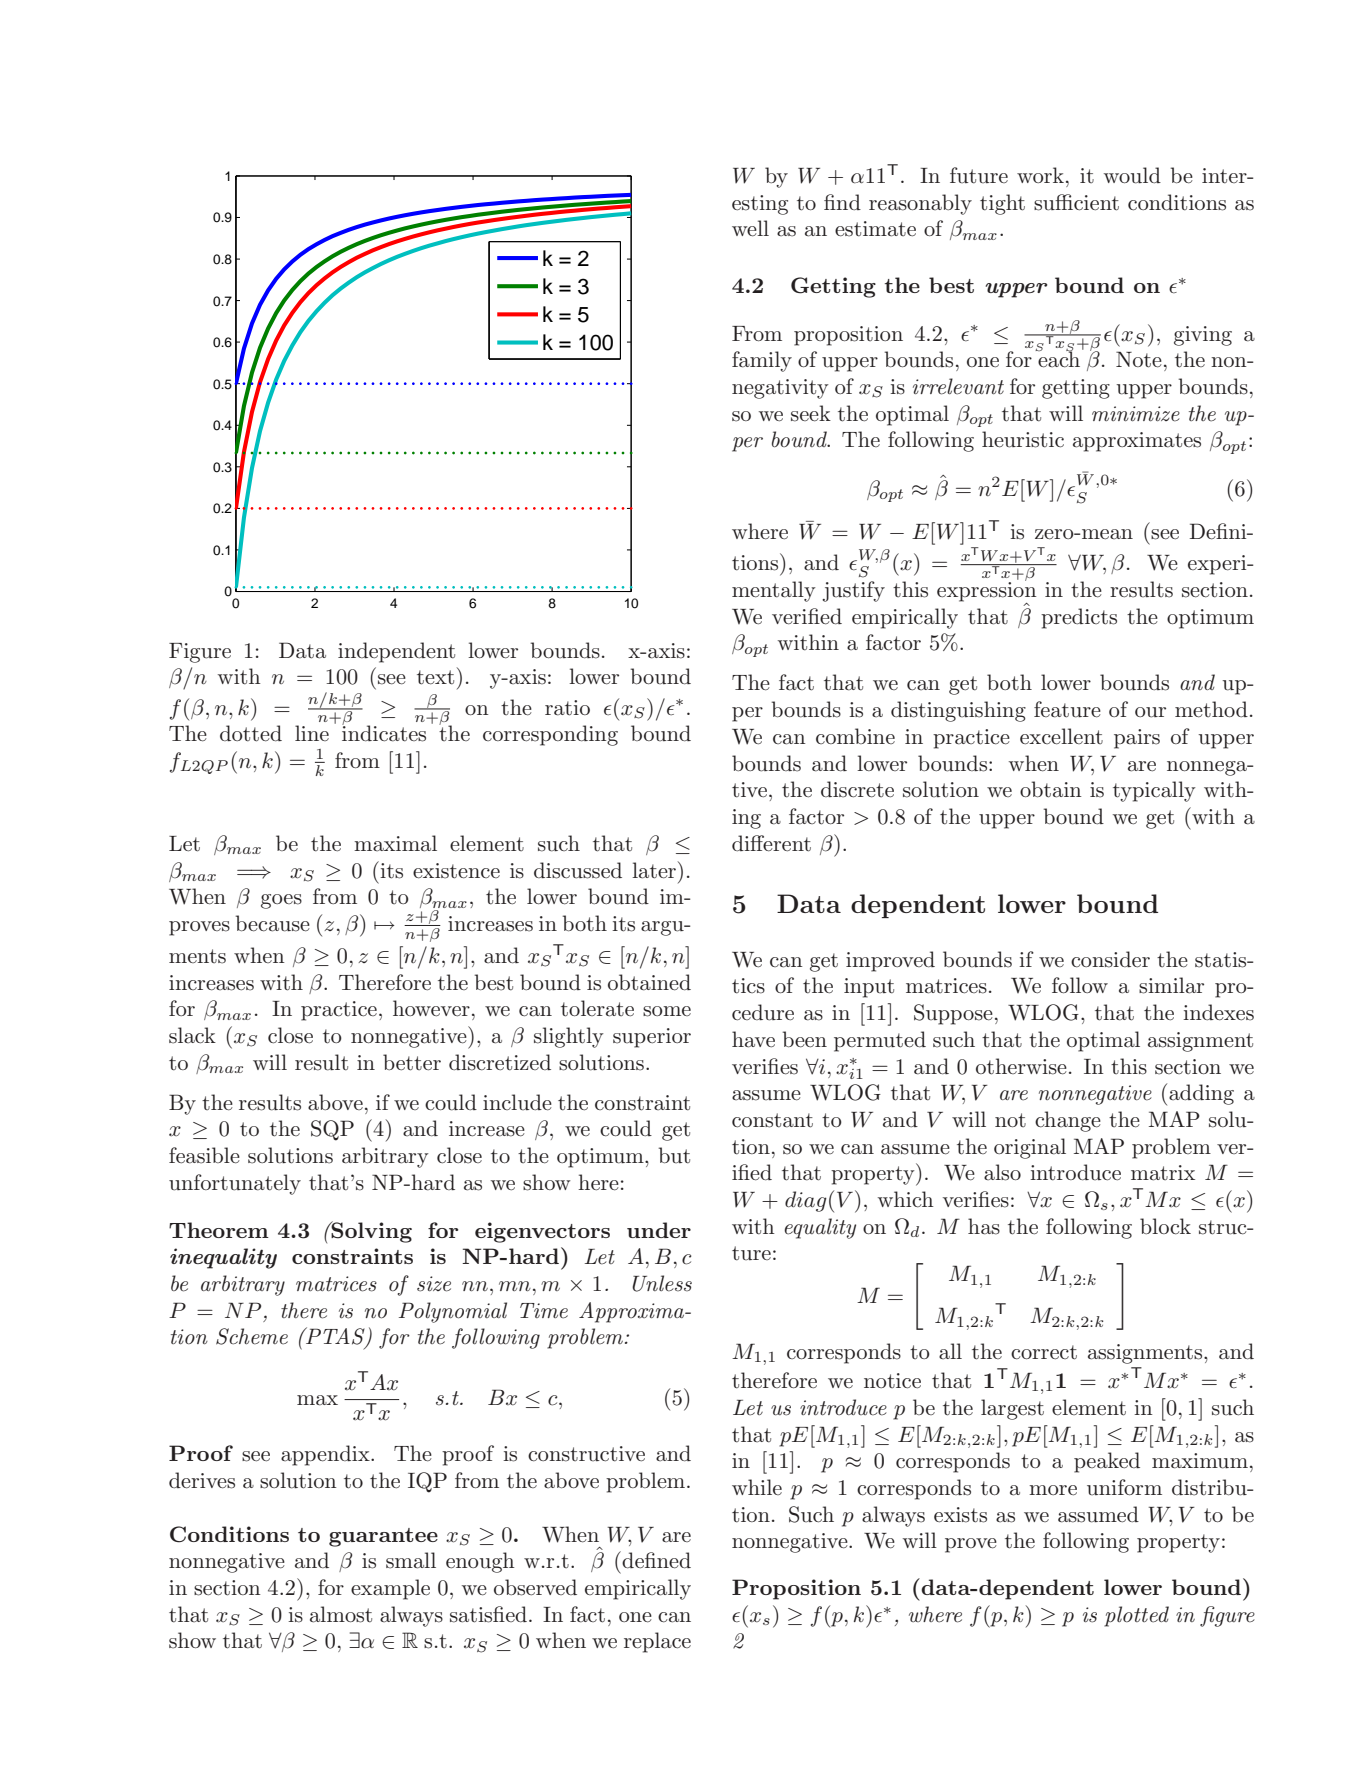 The image size is (1367, 1769). What do you see at coordinates (750, 228) in the image?
I see `well` at bounding box center [750, 228].
